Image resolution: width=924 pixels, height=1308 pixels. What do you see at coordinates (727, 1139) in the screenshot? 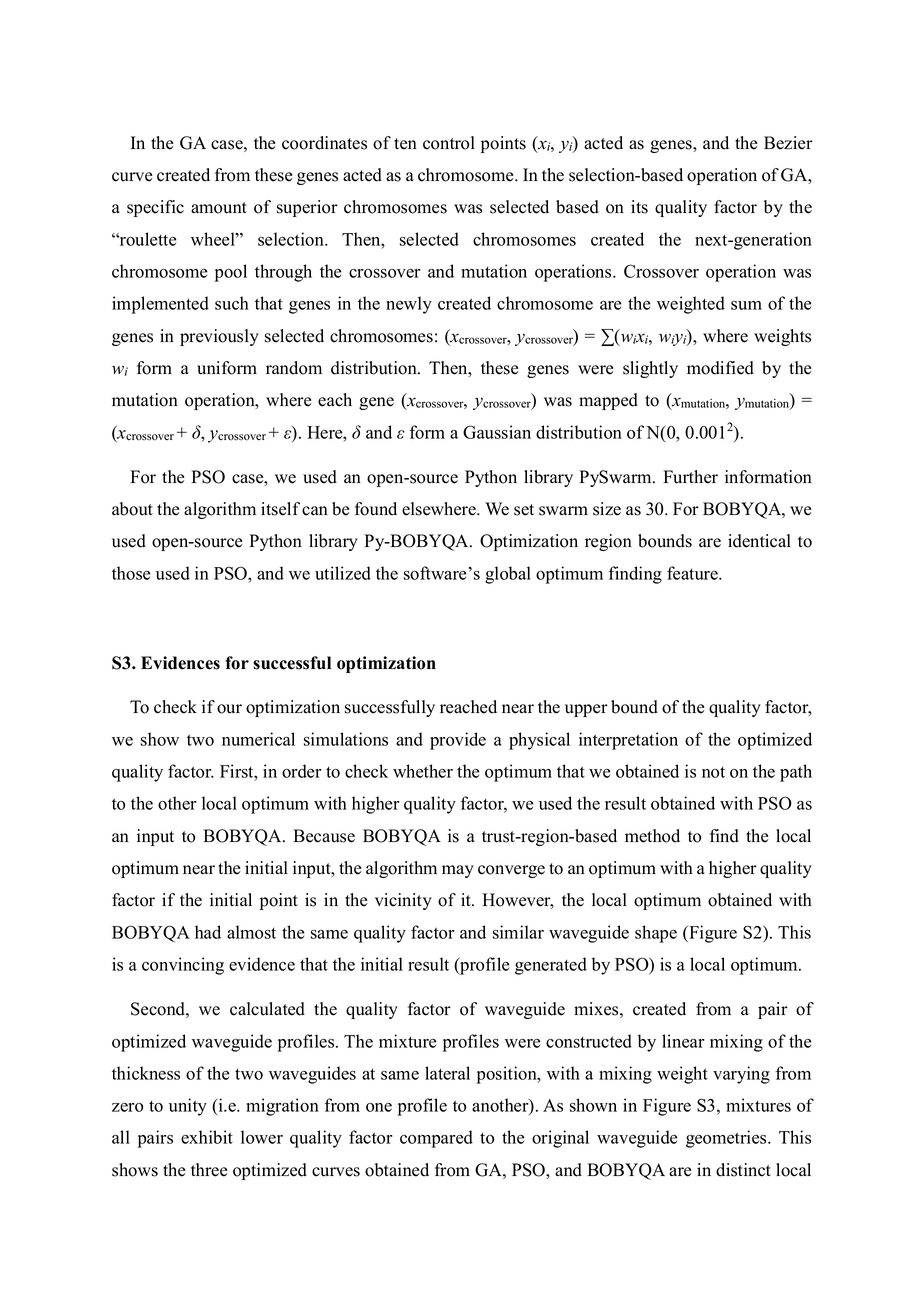
I see `geometries` at bounding box center [727, 1139].
